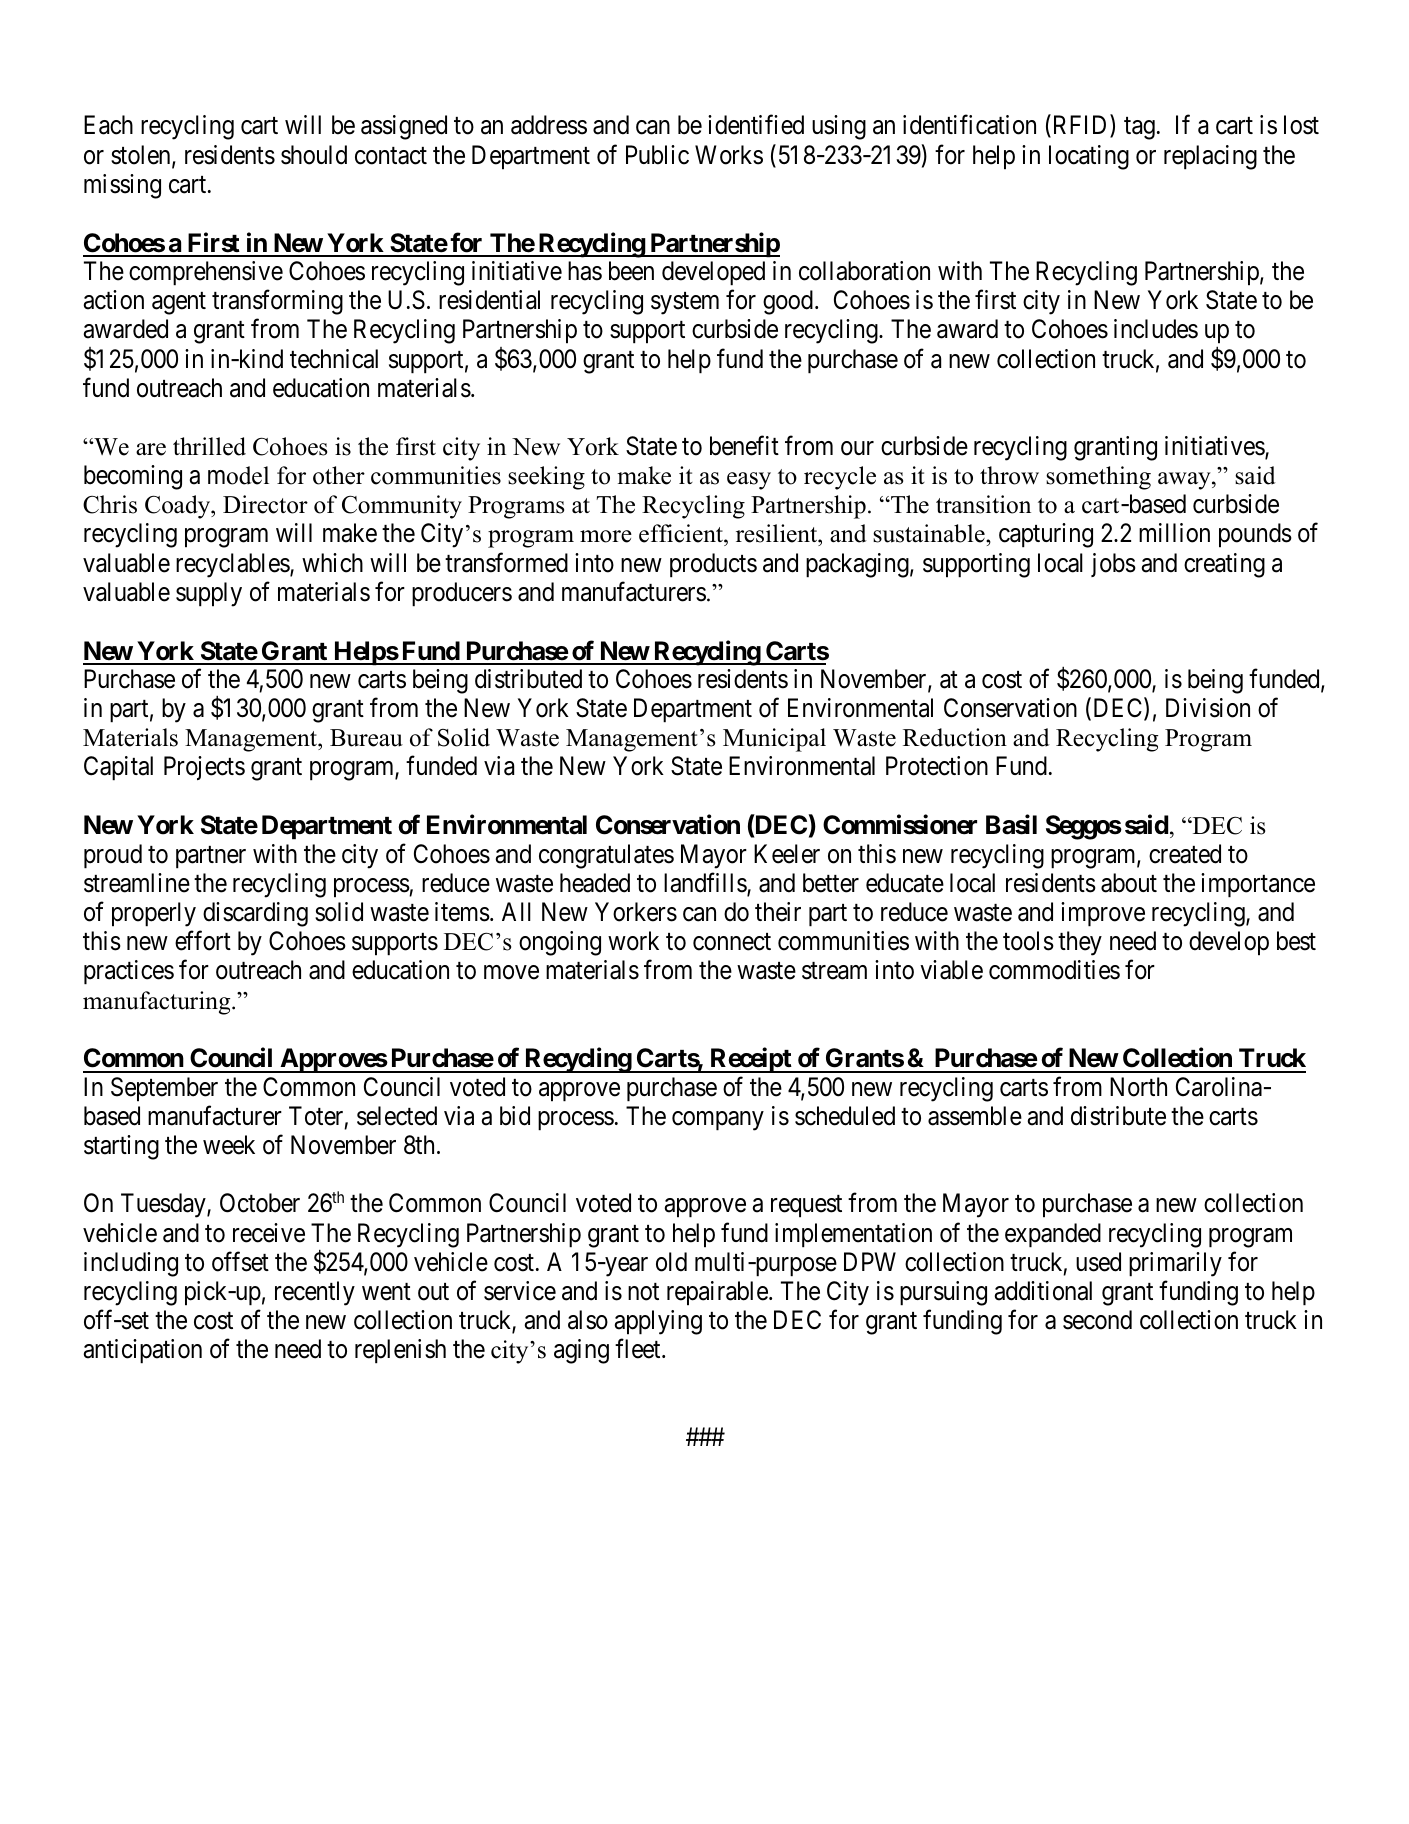  I want to click on should, so click(314, 155).
